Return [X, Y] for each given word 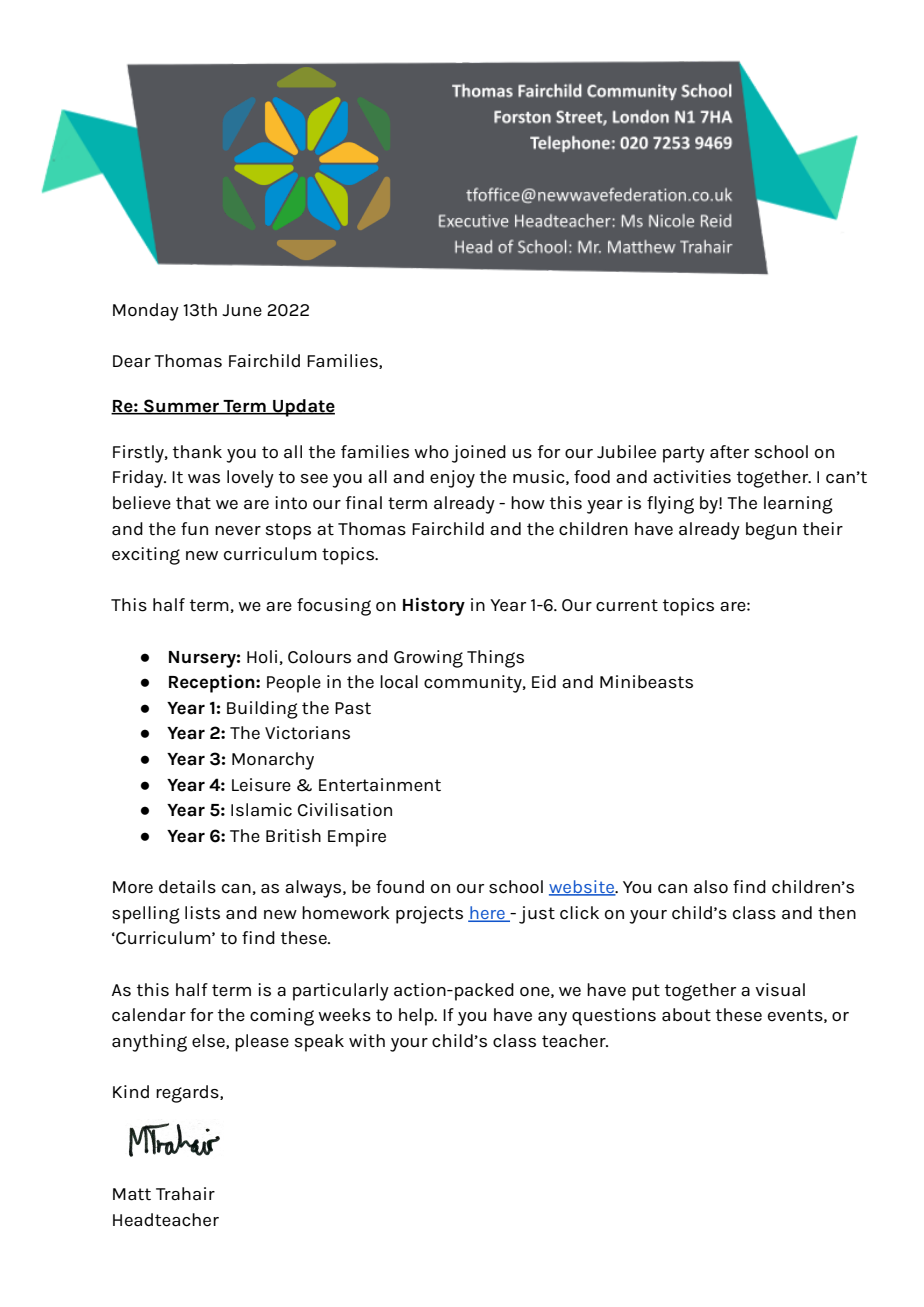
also [711, 887]
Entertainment [380, 785]
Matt [132, 1194]
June [242, 310]
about [686, 1015]
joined [479, 454]
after [729, 452]
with [367, 1041]
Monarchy [273, 761]
